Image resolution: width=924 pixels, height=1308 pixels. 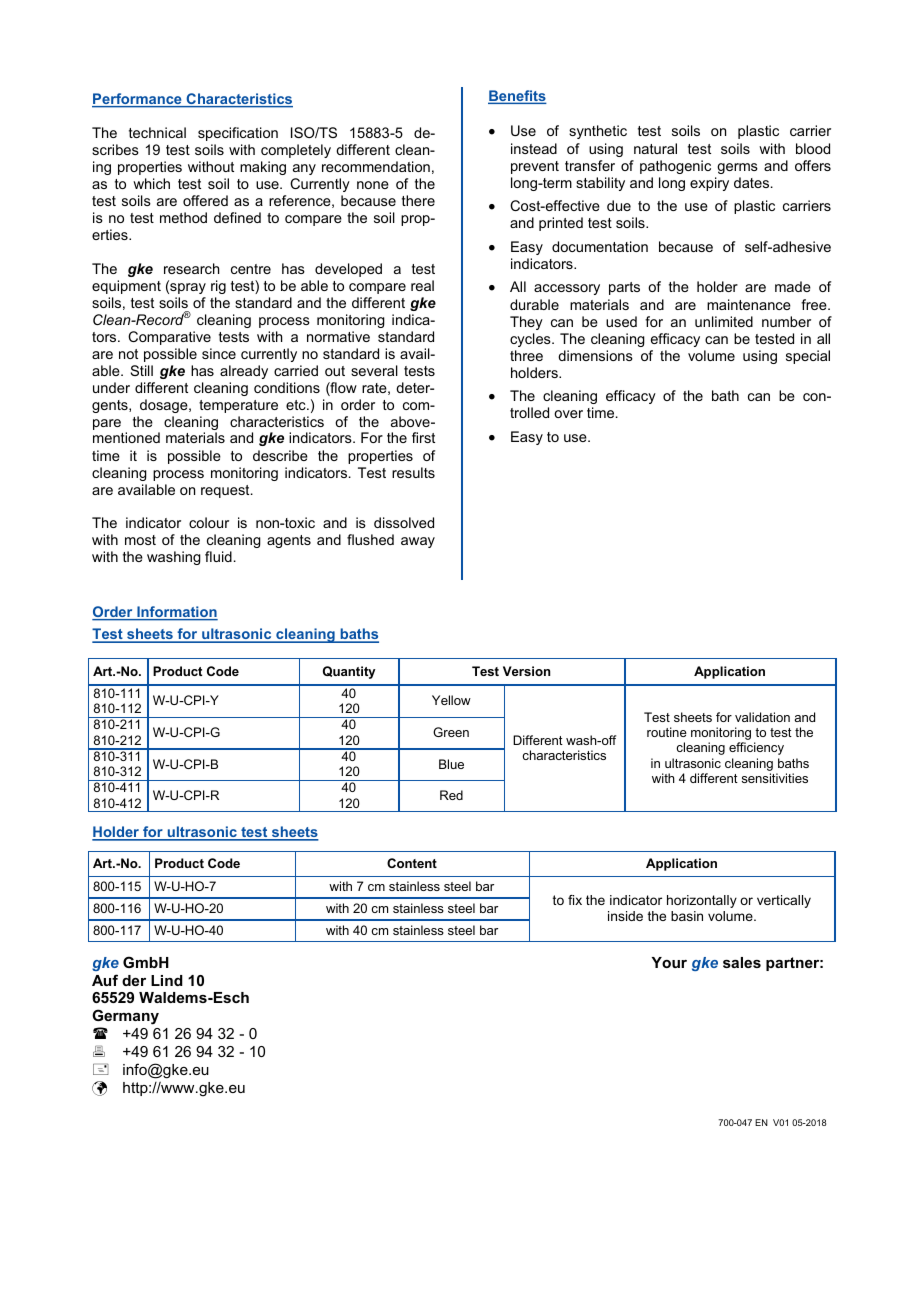 What do you see at coordinates (742, 962) in the screenshot?
I see `sales` at bounding box center [742, 962].
